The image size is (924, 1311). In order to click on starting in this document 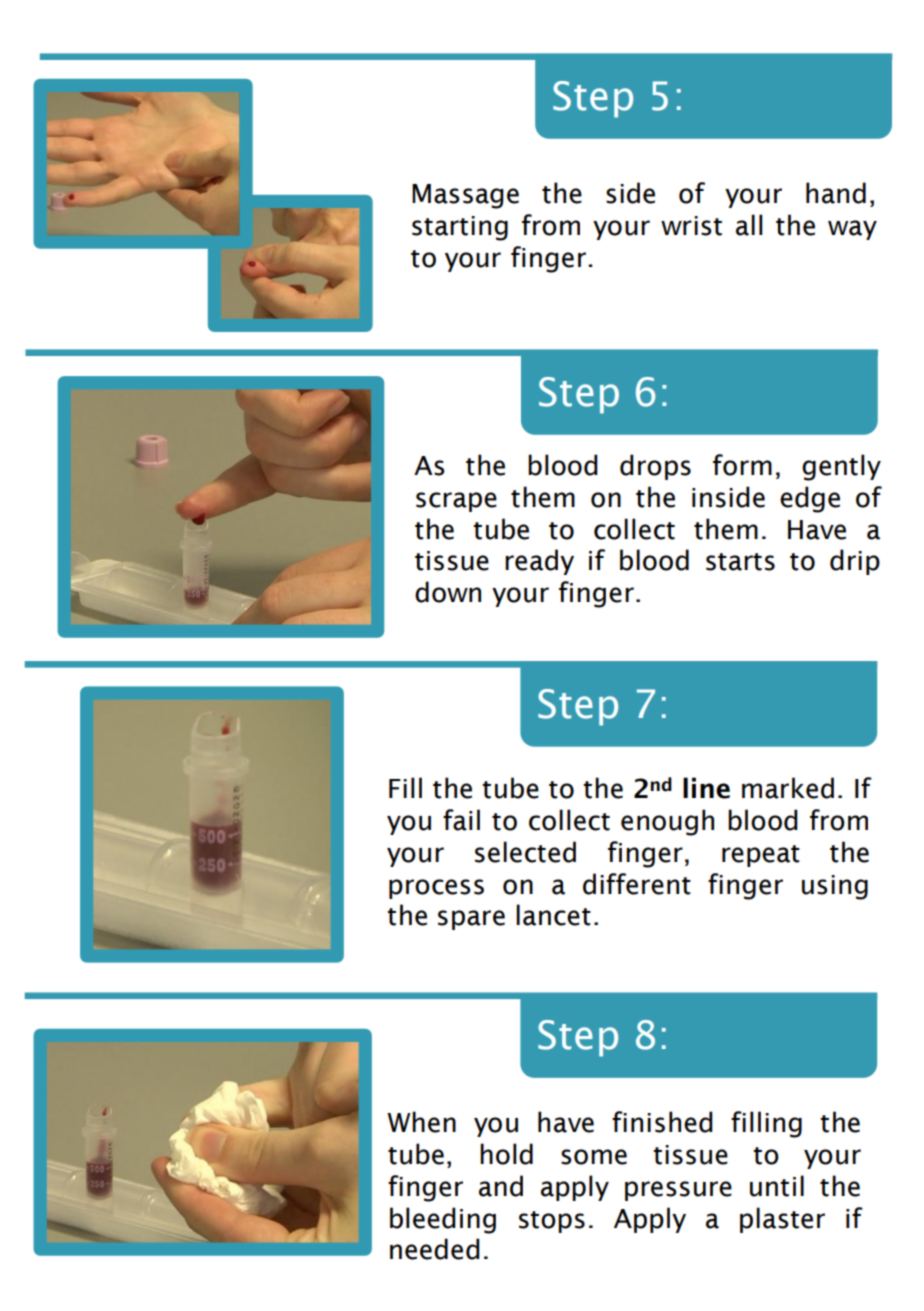, I will do `click(460, 228)`.
